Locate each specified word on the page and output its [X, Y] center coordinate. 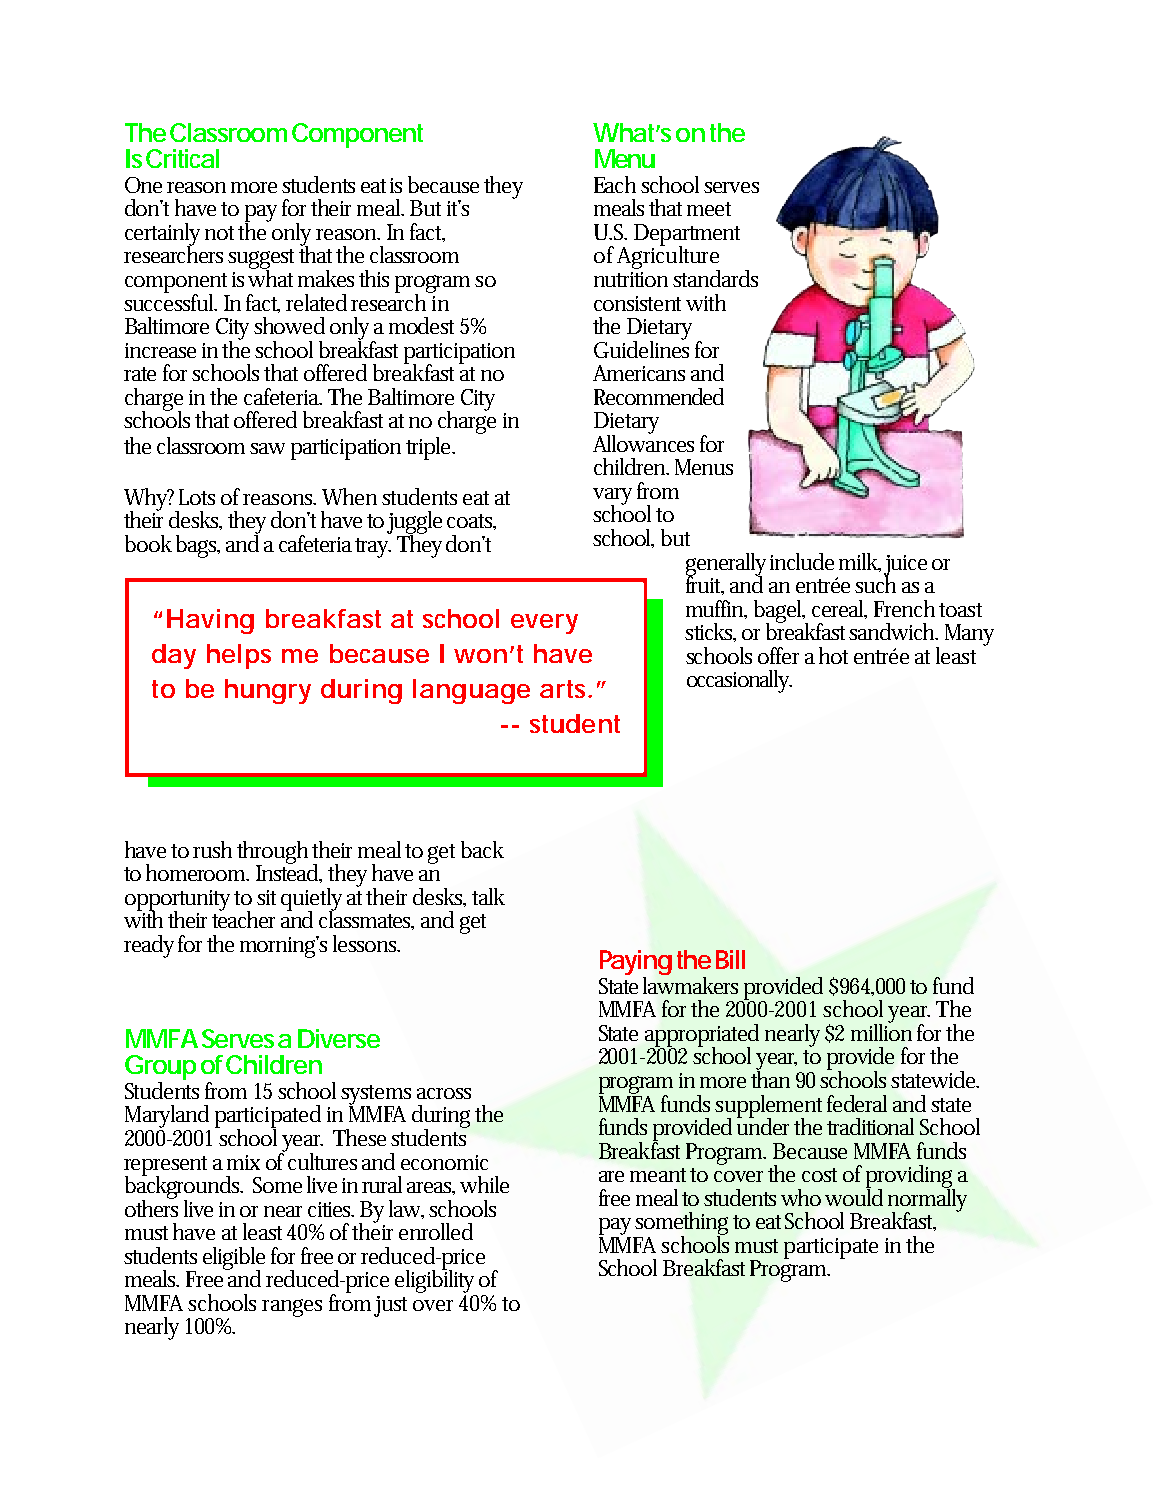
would [854, 1196]
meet [709, 209]
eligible [234, 1259]
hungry [268, 691]
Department [687, 236]
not [222, 233]
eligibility [436, 1282]
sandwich [893, 631]
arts [564, 689]
